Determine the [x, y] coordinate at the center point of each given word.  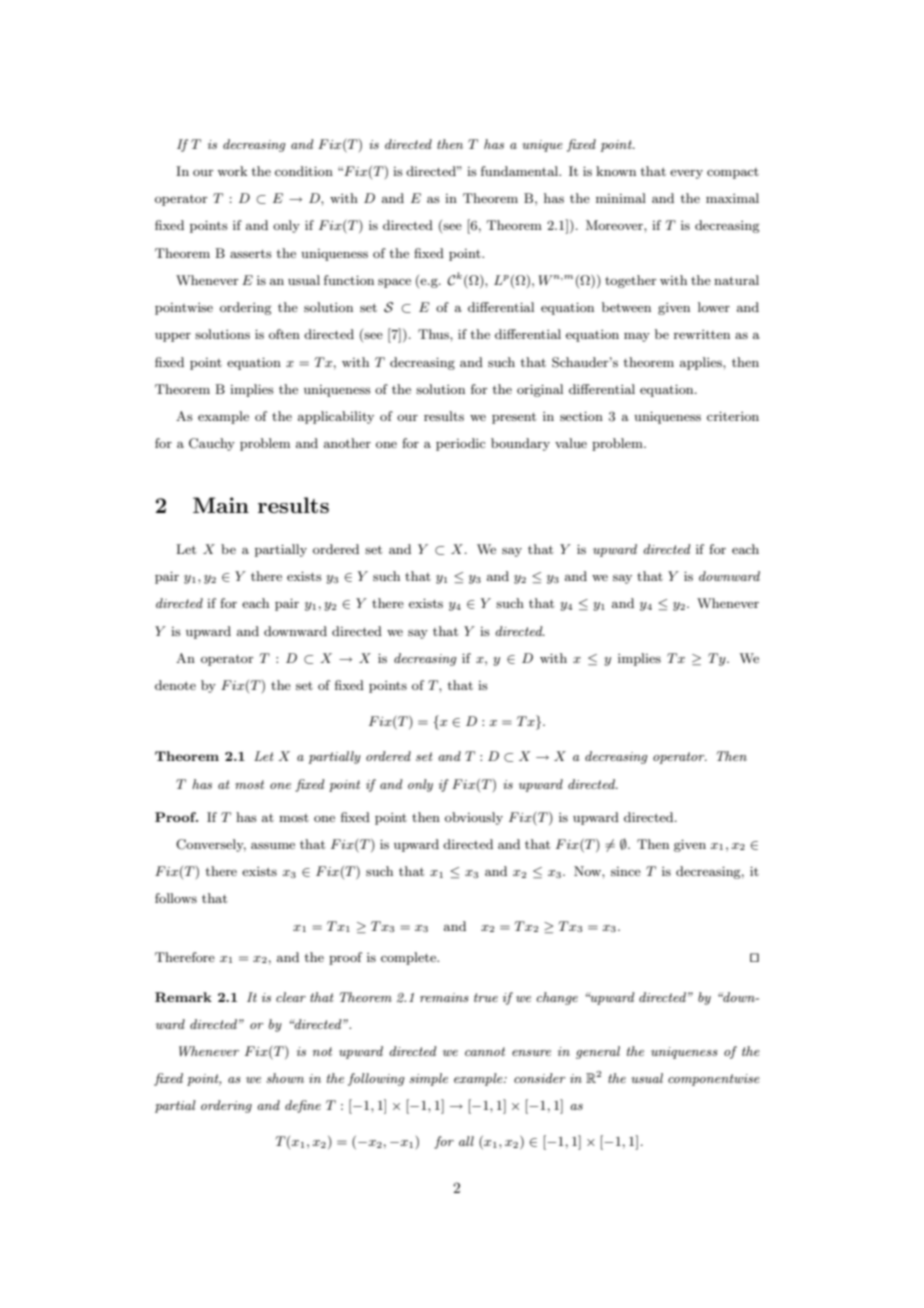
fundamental [521, 171]
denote [175, 685]
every [686, 174]
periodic [460, 444]
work [232, 171]
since [626, 871]
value [571, 443]
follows [176, 898]
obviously [474, 818]
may [637, 337]
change [557, 998]
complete [409, 958]
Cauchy [212, 444]
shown [285, 1078]
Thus [434, 334]
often [284, 334]
